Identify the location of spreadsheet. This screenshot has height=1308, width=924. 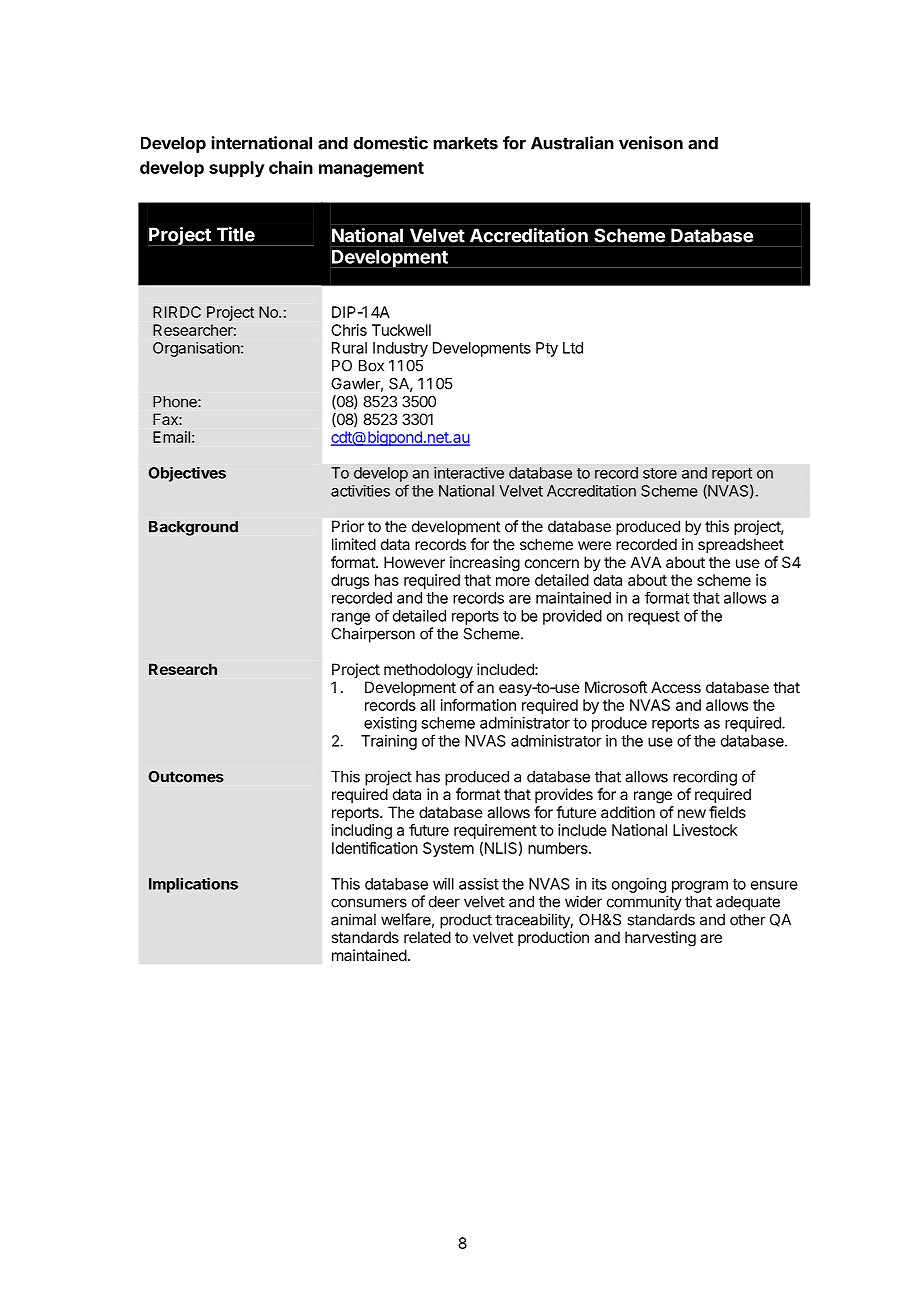
(741, 545).
